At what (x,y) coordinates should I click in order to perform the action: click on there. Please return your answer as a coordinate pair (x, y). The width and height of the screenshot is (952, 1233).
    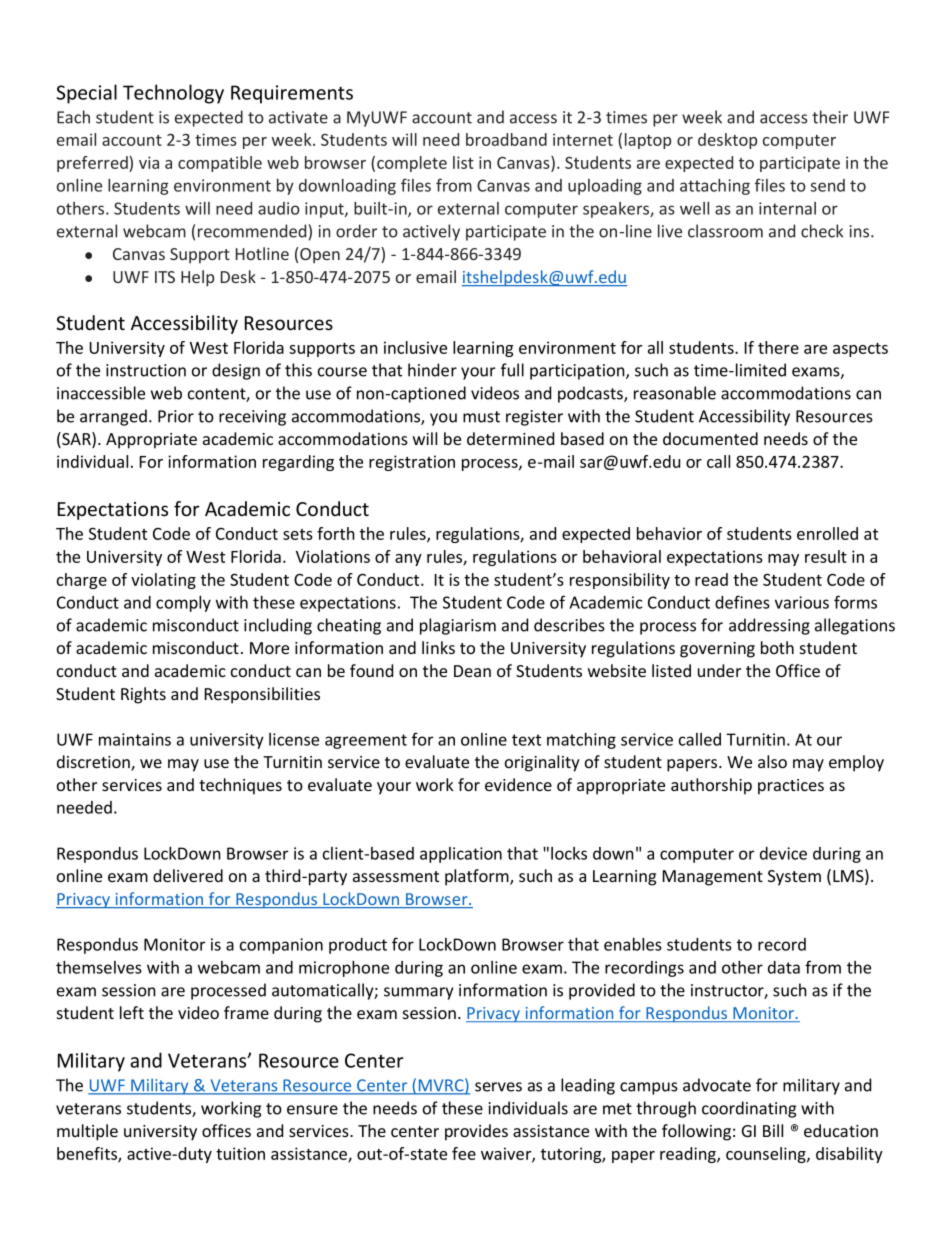
    Looking at the image, I should click on (778, 347).
